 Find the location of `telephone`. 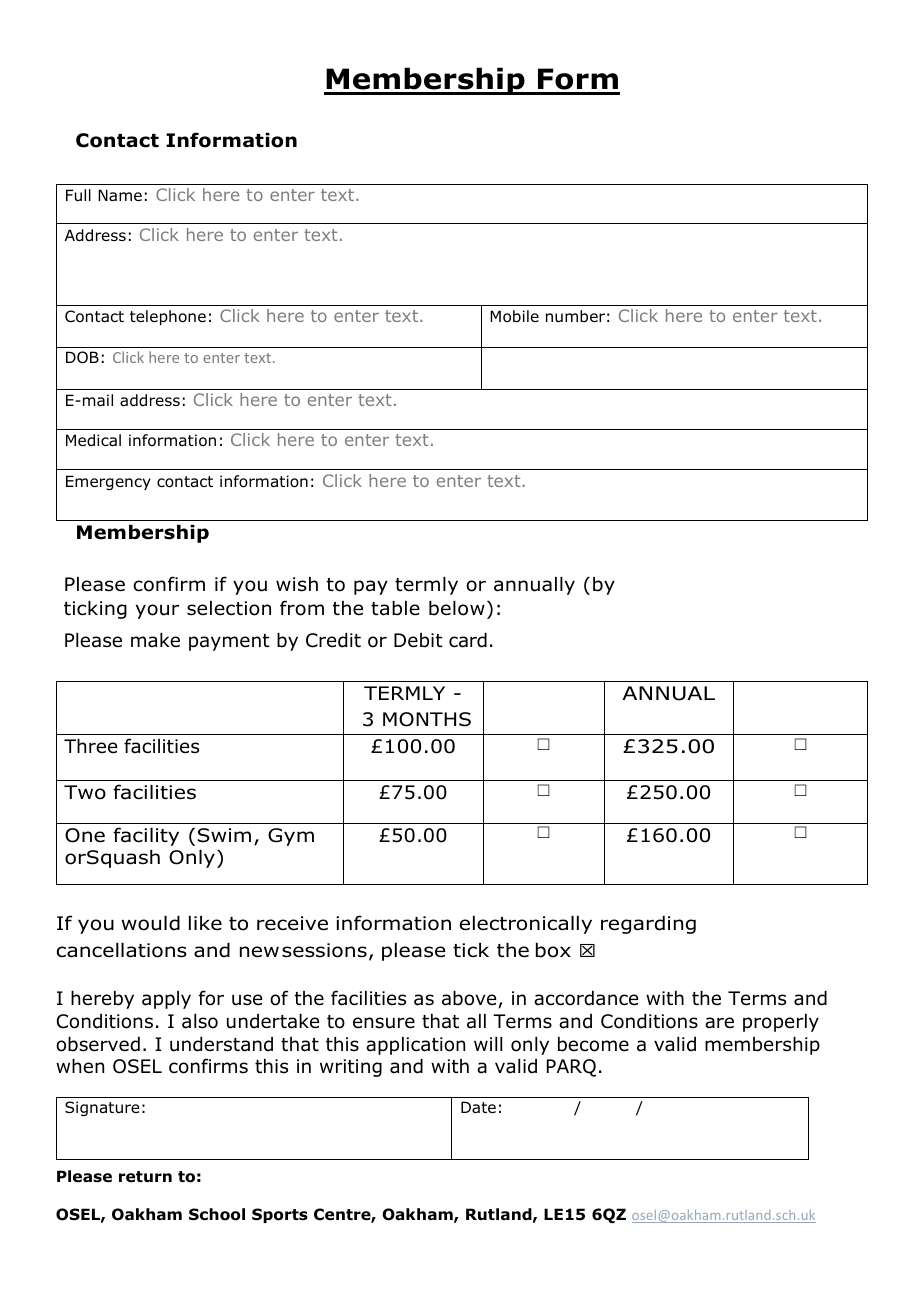

telephone is located at coordinates (168, 317).
